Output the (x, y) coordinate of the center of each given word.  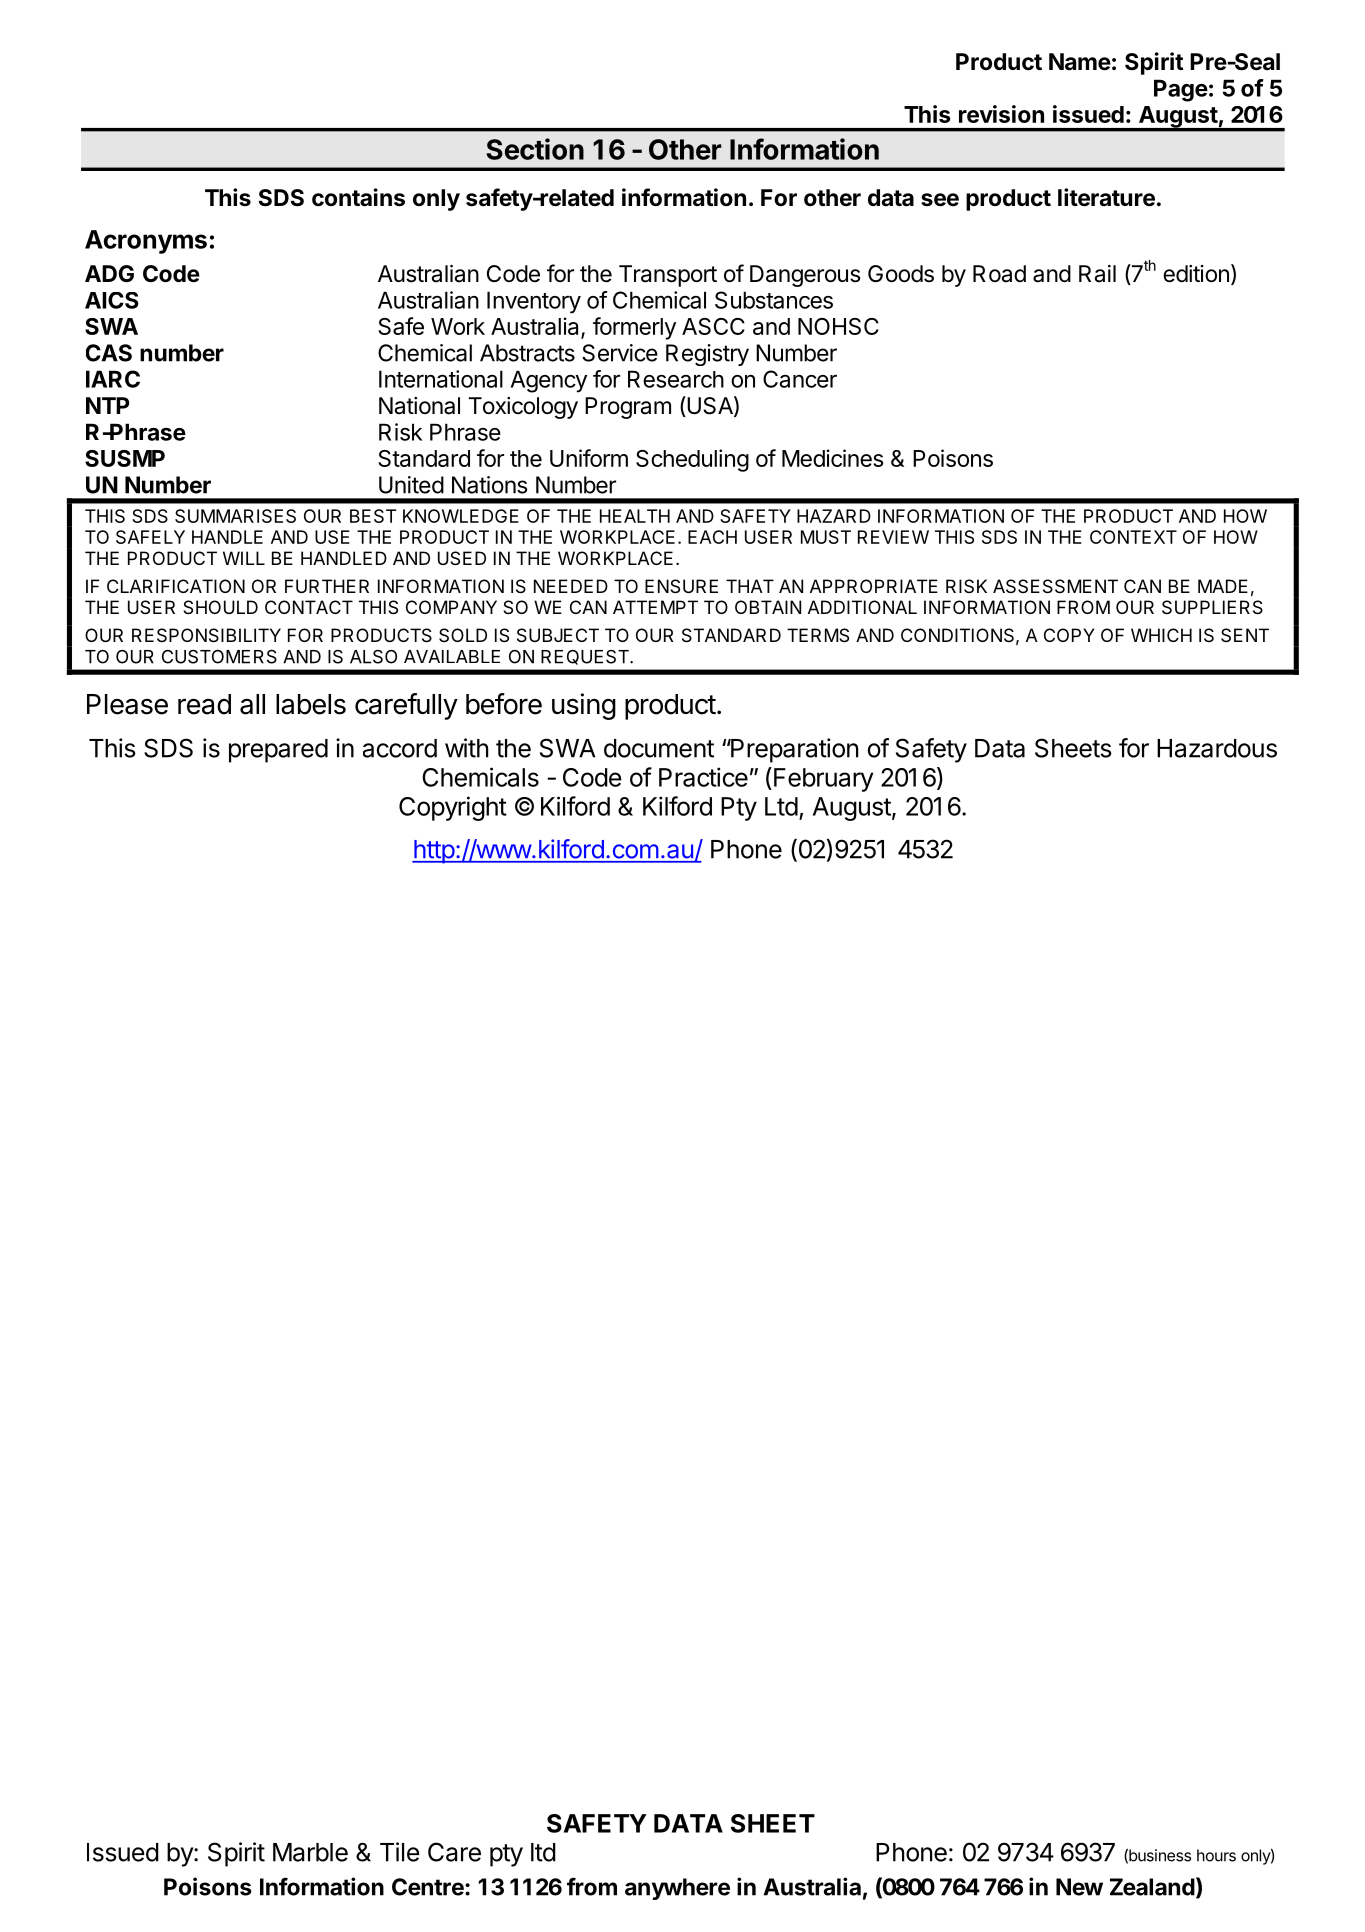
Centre (429, 1887)
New (1079, 1887)
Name (1080, 62)
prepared (278, 751)
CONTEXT (1133, 537)
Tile (400, 1852)
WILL (244, 558)
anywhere (677, 1889)
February (824, 780)
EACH (712, 537)
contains (358, 197)
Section (535, 149)
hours (1216, 1855)
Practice (703, 777)
